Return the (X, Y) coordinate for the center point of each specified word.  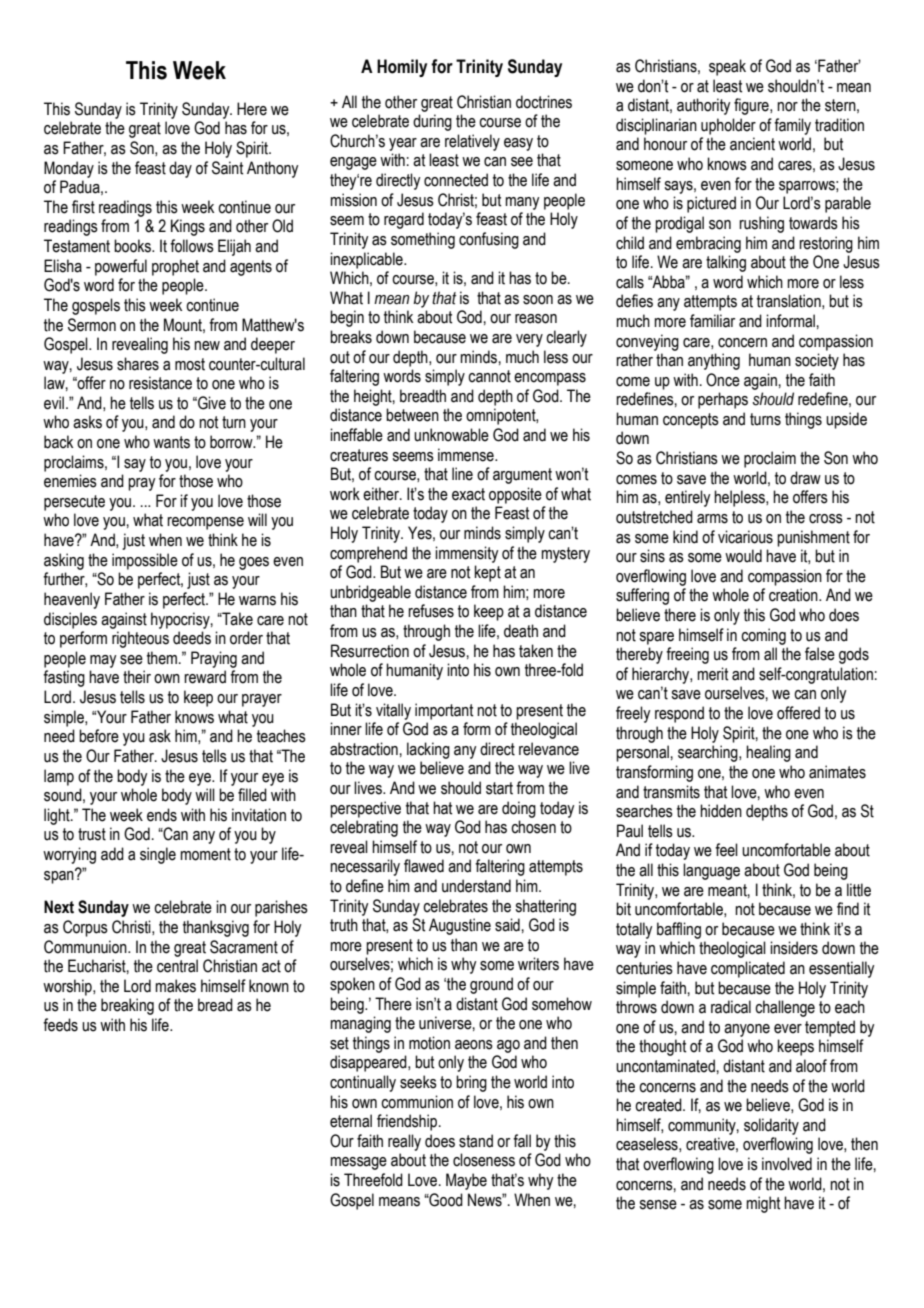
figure (752, 106)
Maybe (466, 1181)
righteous (140, 639)
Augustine (460, 926)
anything (714, 361)
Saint (227, 168)
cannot (489, 376)
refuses (431, 611)
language (711, 871)
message (358, 1163)
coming (763, 636)
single (158, 855)
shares (138, 364)
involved (787, 1164)
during (432, 122)
